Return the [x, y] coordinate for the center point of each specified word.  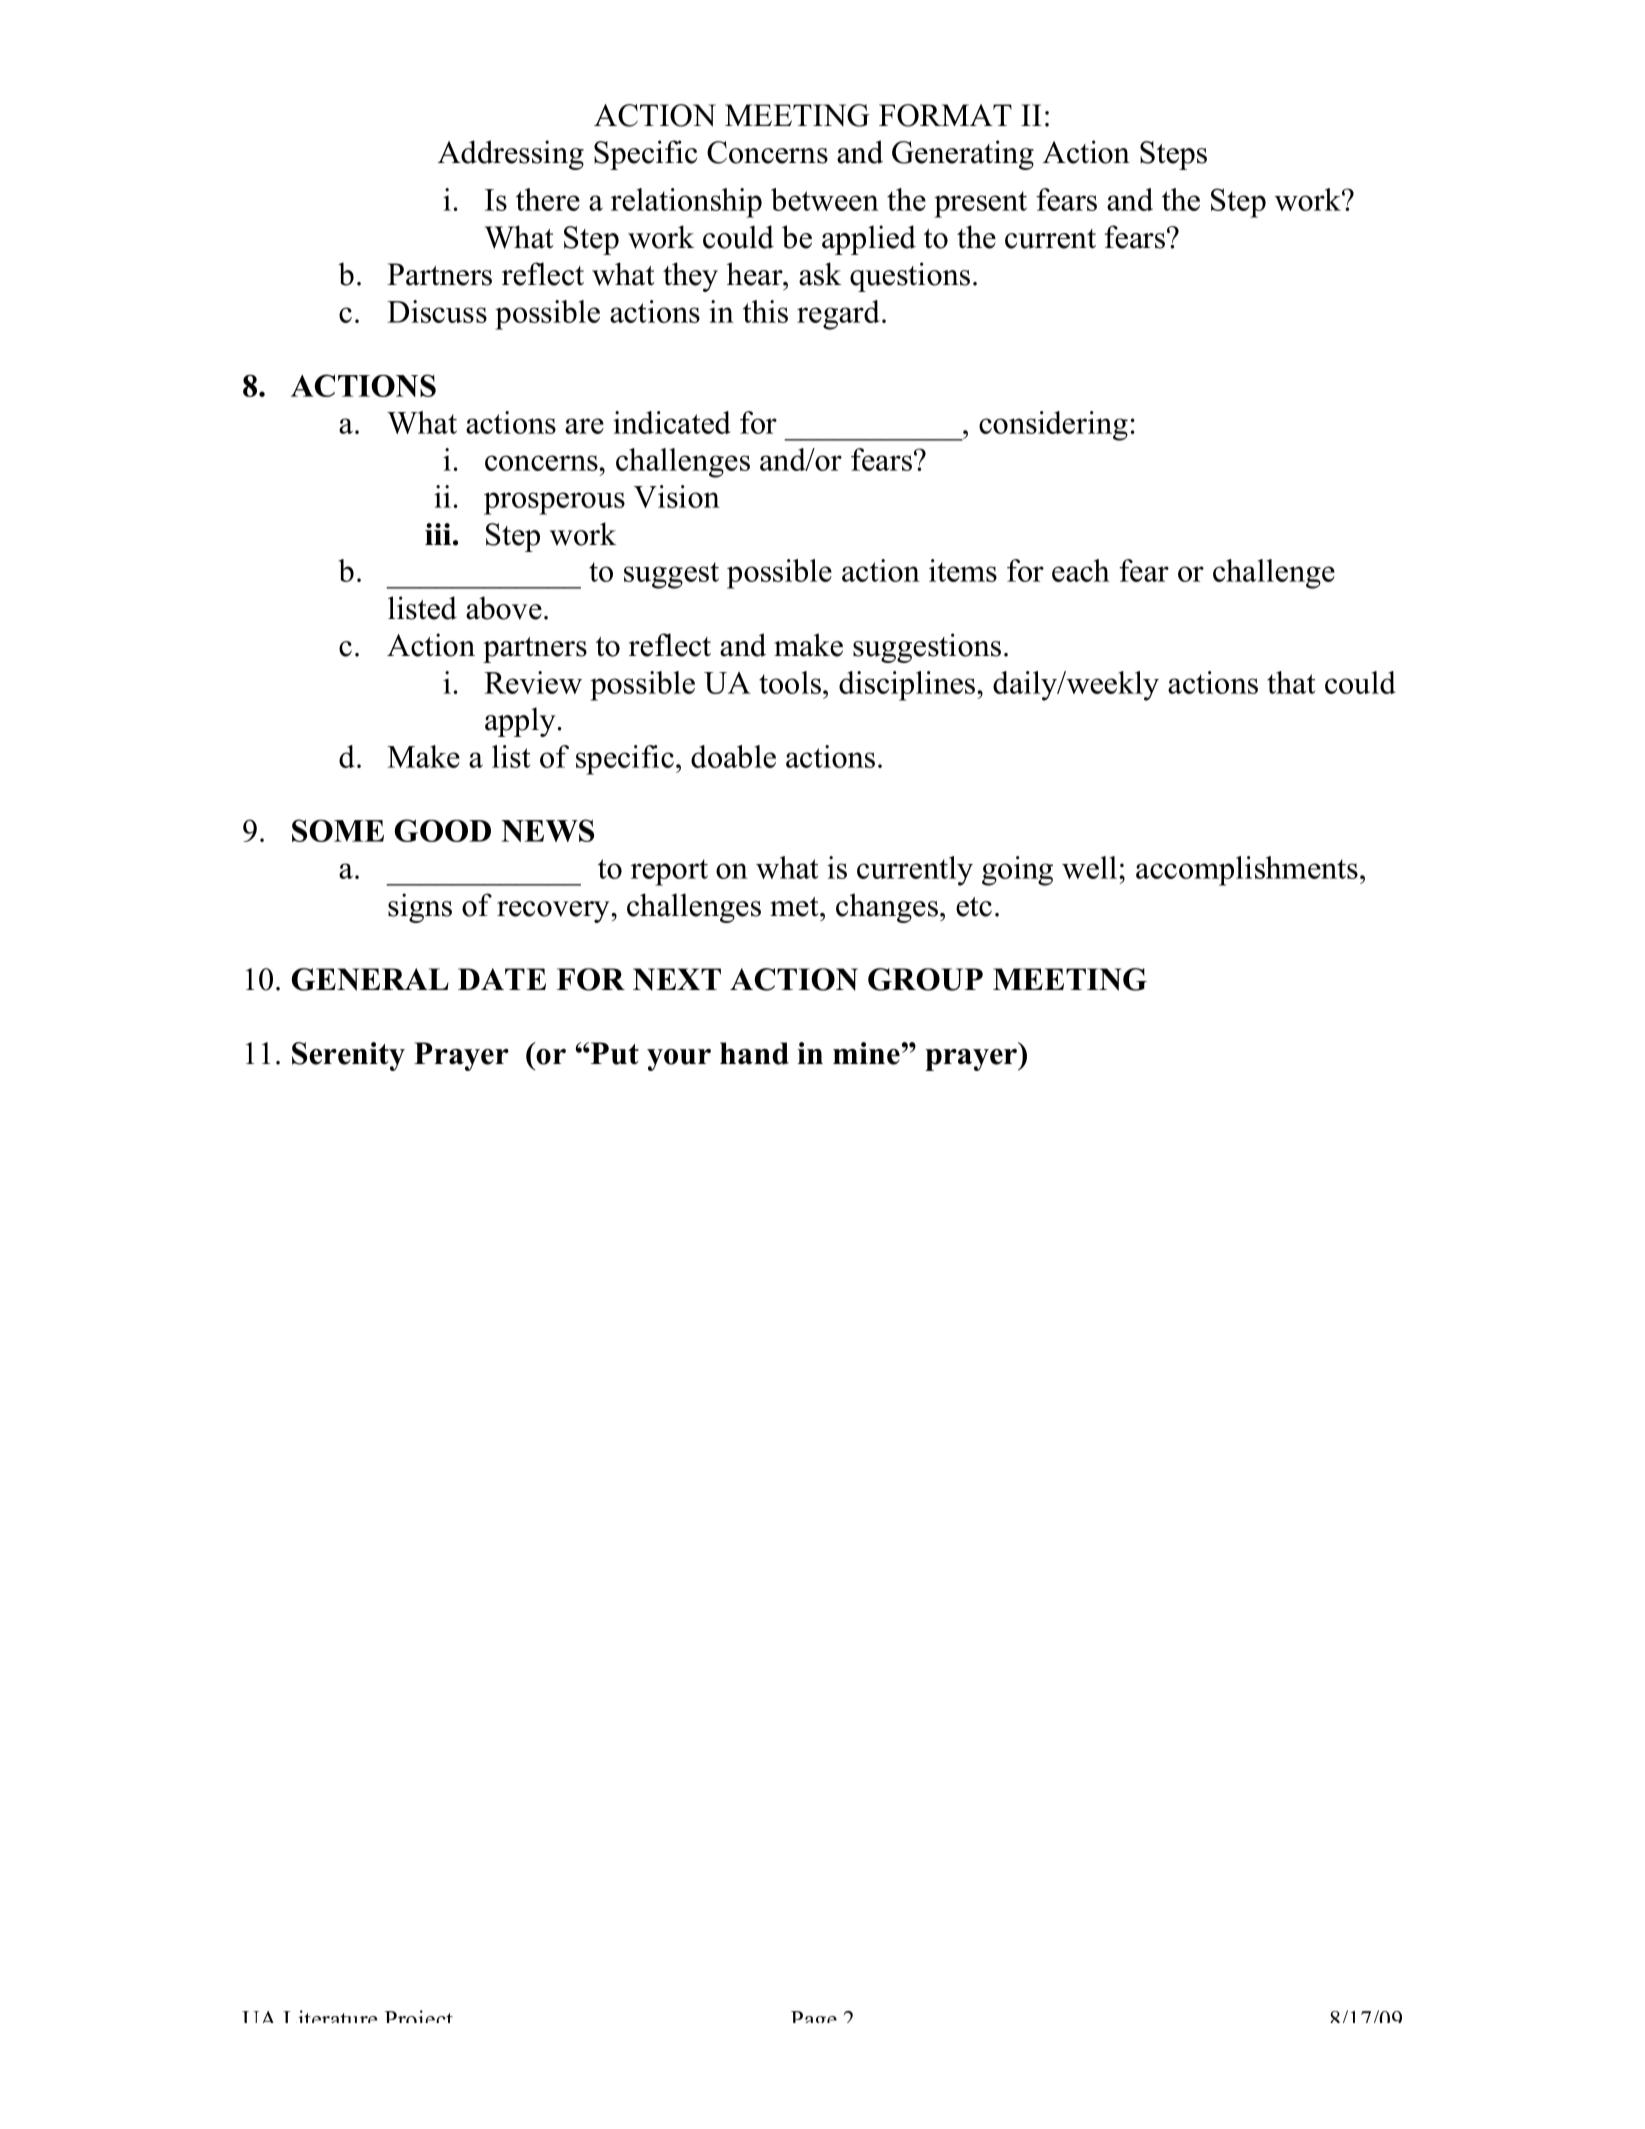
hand [754, 1053]
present [980, 204]
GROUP [925, 979]
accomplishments [1247, 871]
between [825, 199]
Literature [330, 2016]
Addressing [511, 155]
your [679, 1060]
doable [733, 756]
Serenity [348, 1056]
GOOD [443, 830]
